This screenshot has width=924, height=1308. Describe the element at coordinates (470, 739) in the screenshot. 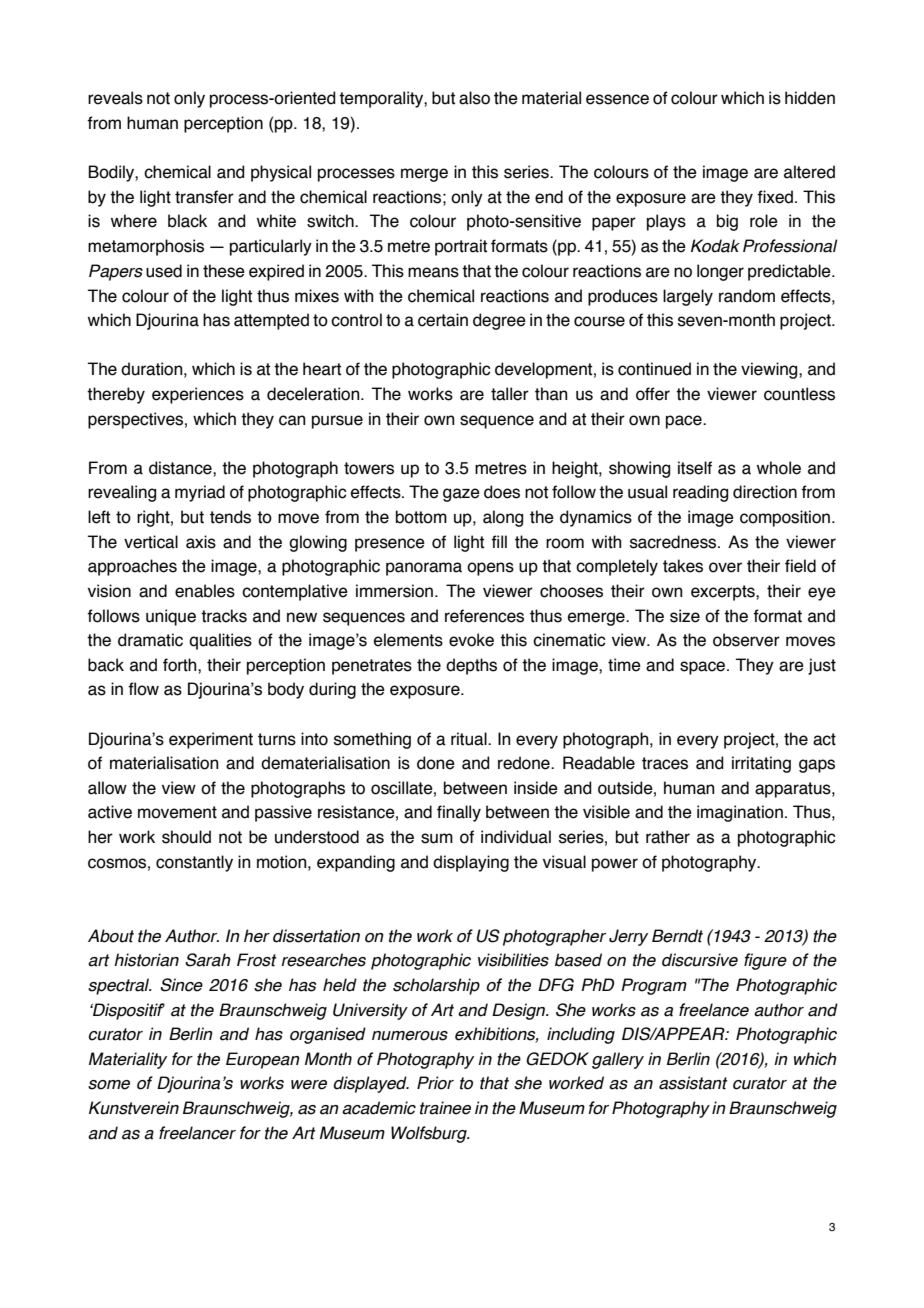

I see `ritual` at that location.
